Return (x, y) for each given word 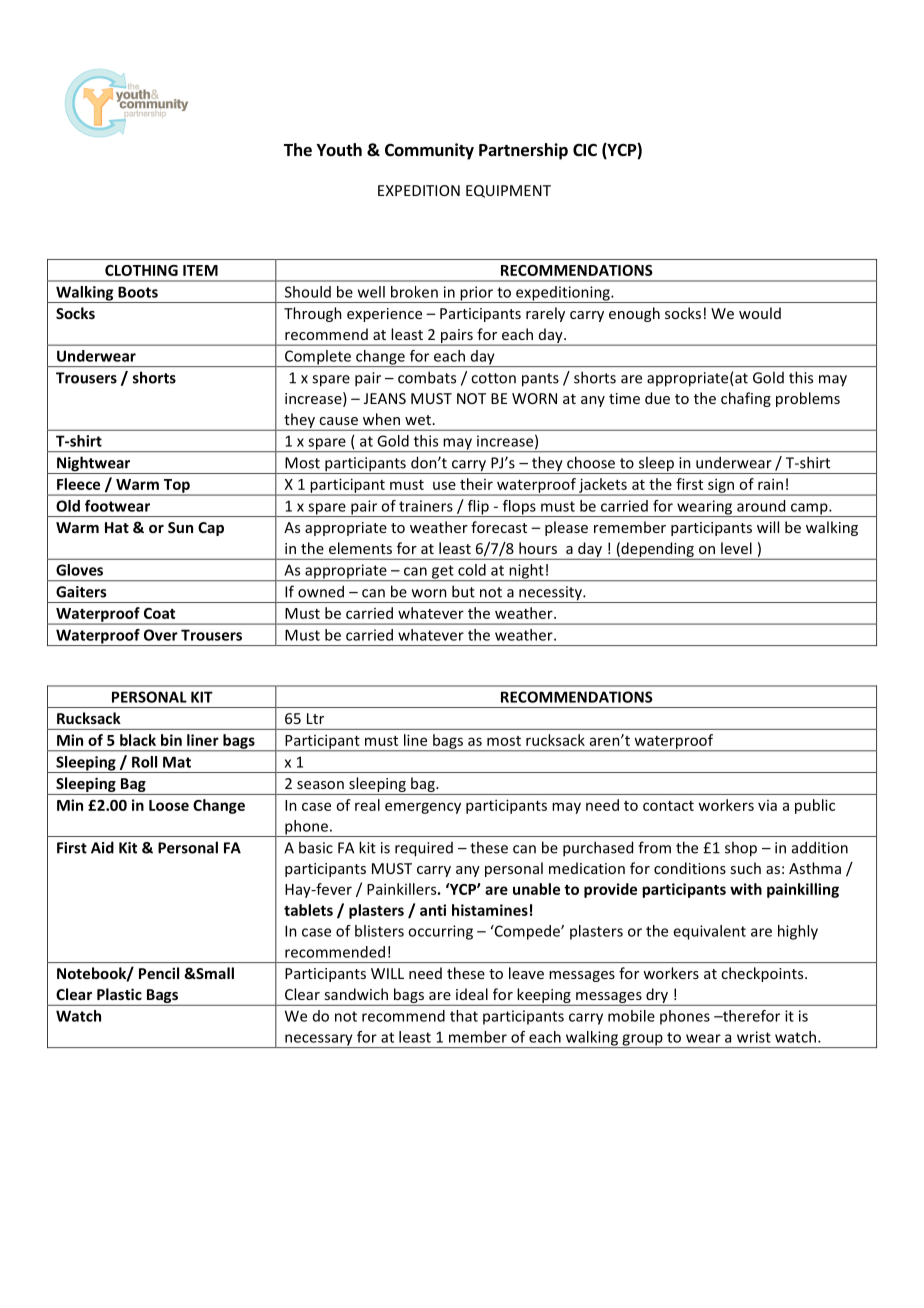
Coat (159, 613)
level (736, 548)
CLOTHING (141, 270)
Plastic (119, 994)
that (464, 1016)
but (463, 591)
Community (429, 151)
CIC (585, 150)
